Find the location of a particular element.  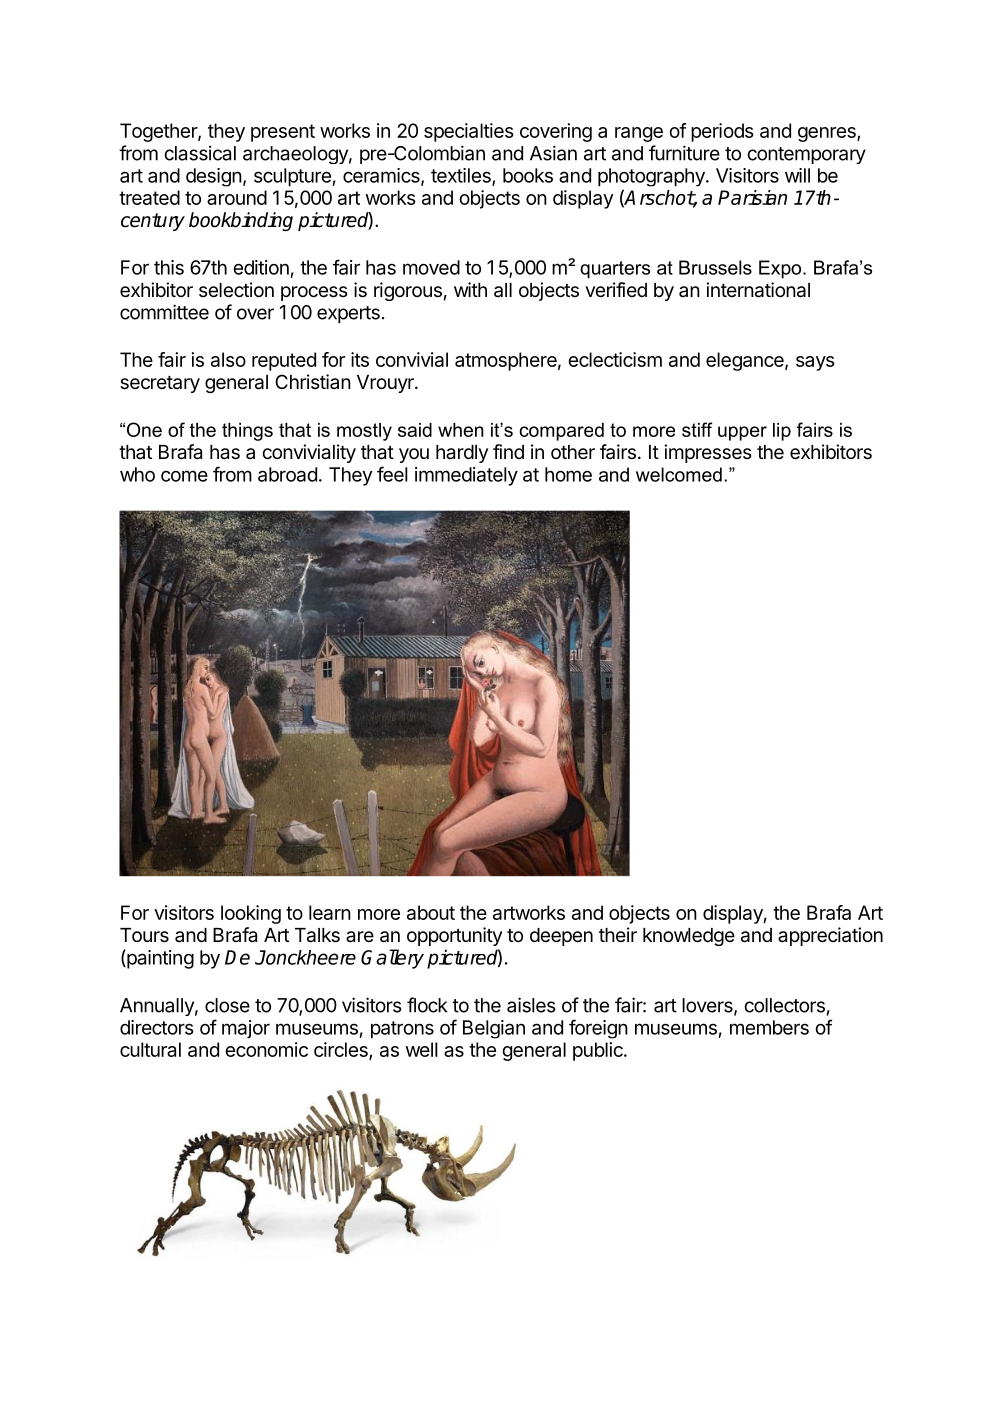

major is located at coordinates (246, 1029).
